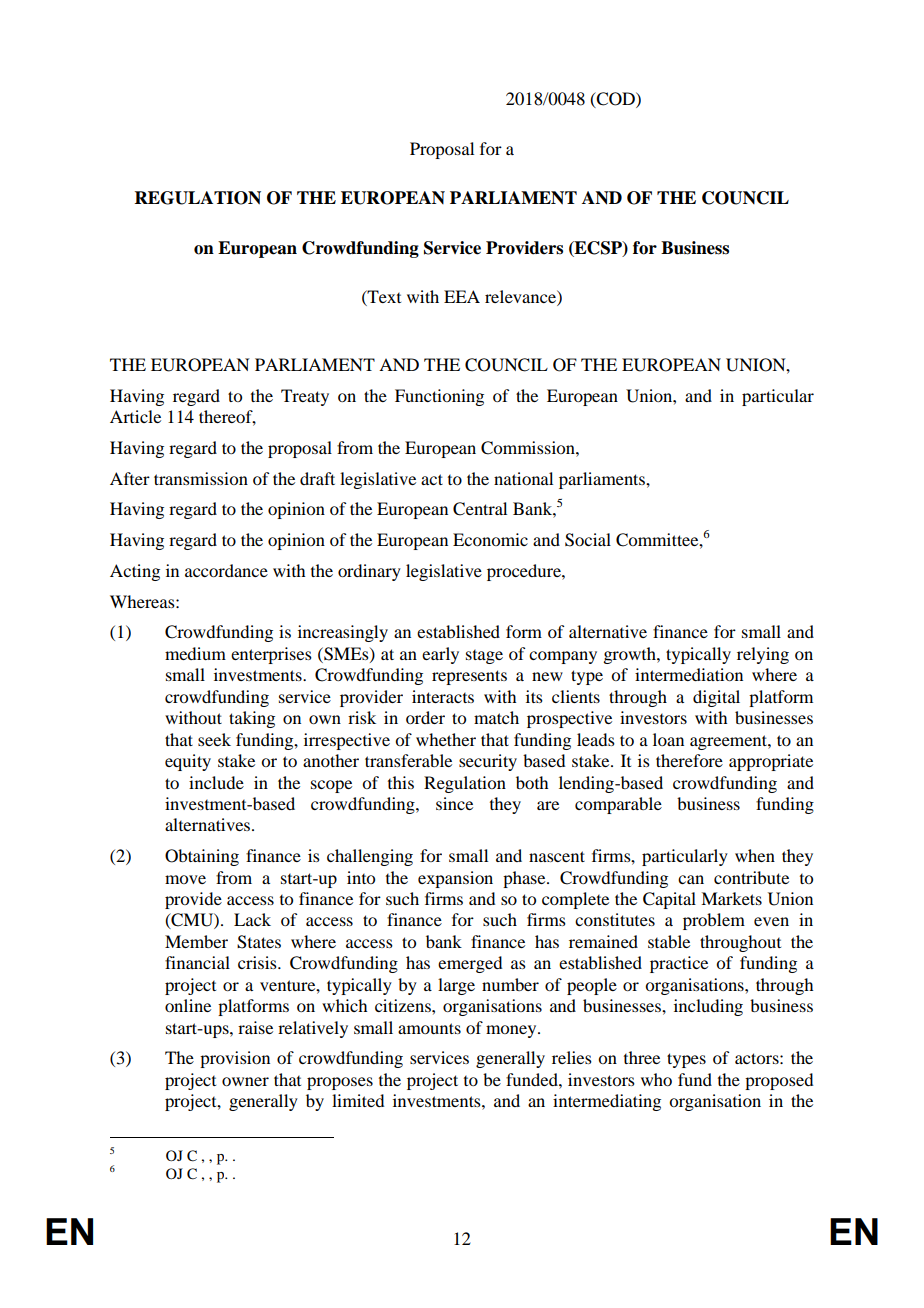 The width and height of the screenshot is (924, 1308). I want to click on owner, so click(245, 1081).
